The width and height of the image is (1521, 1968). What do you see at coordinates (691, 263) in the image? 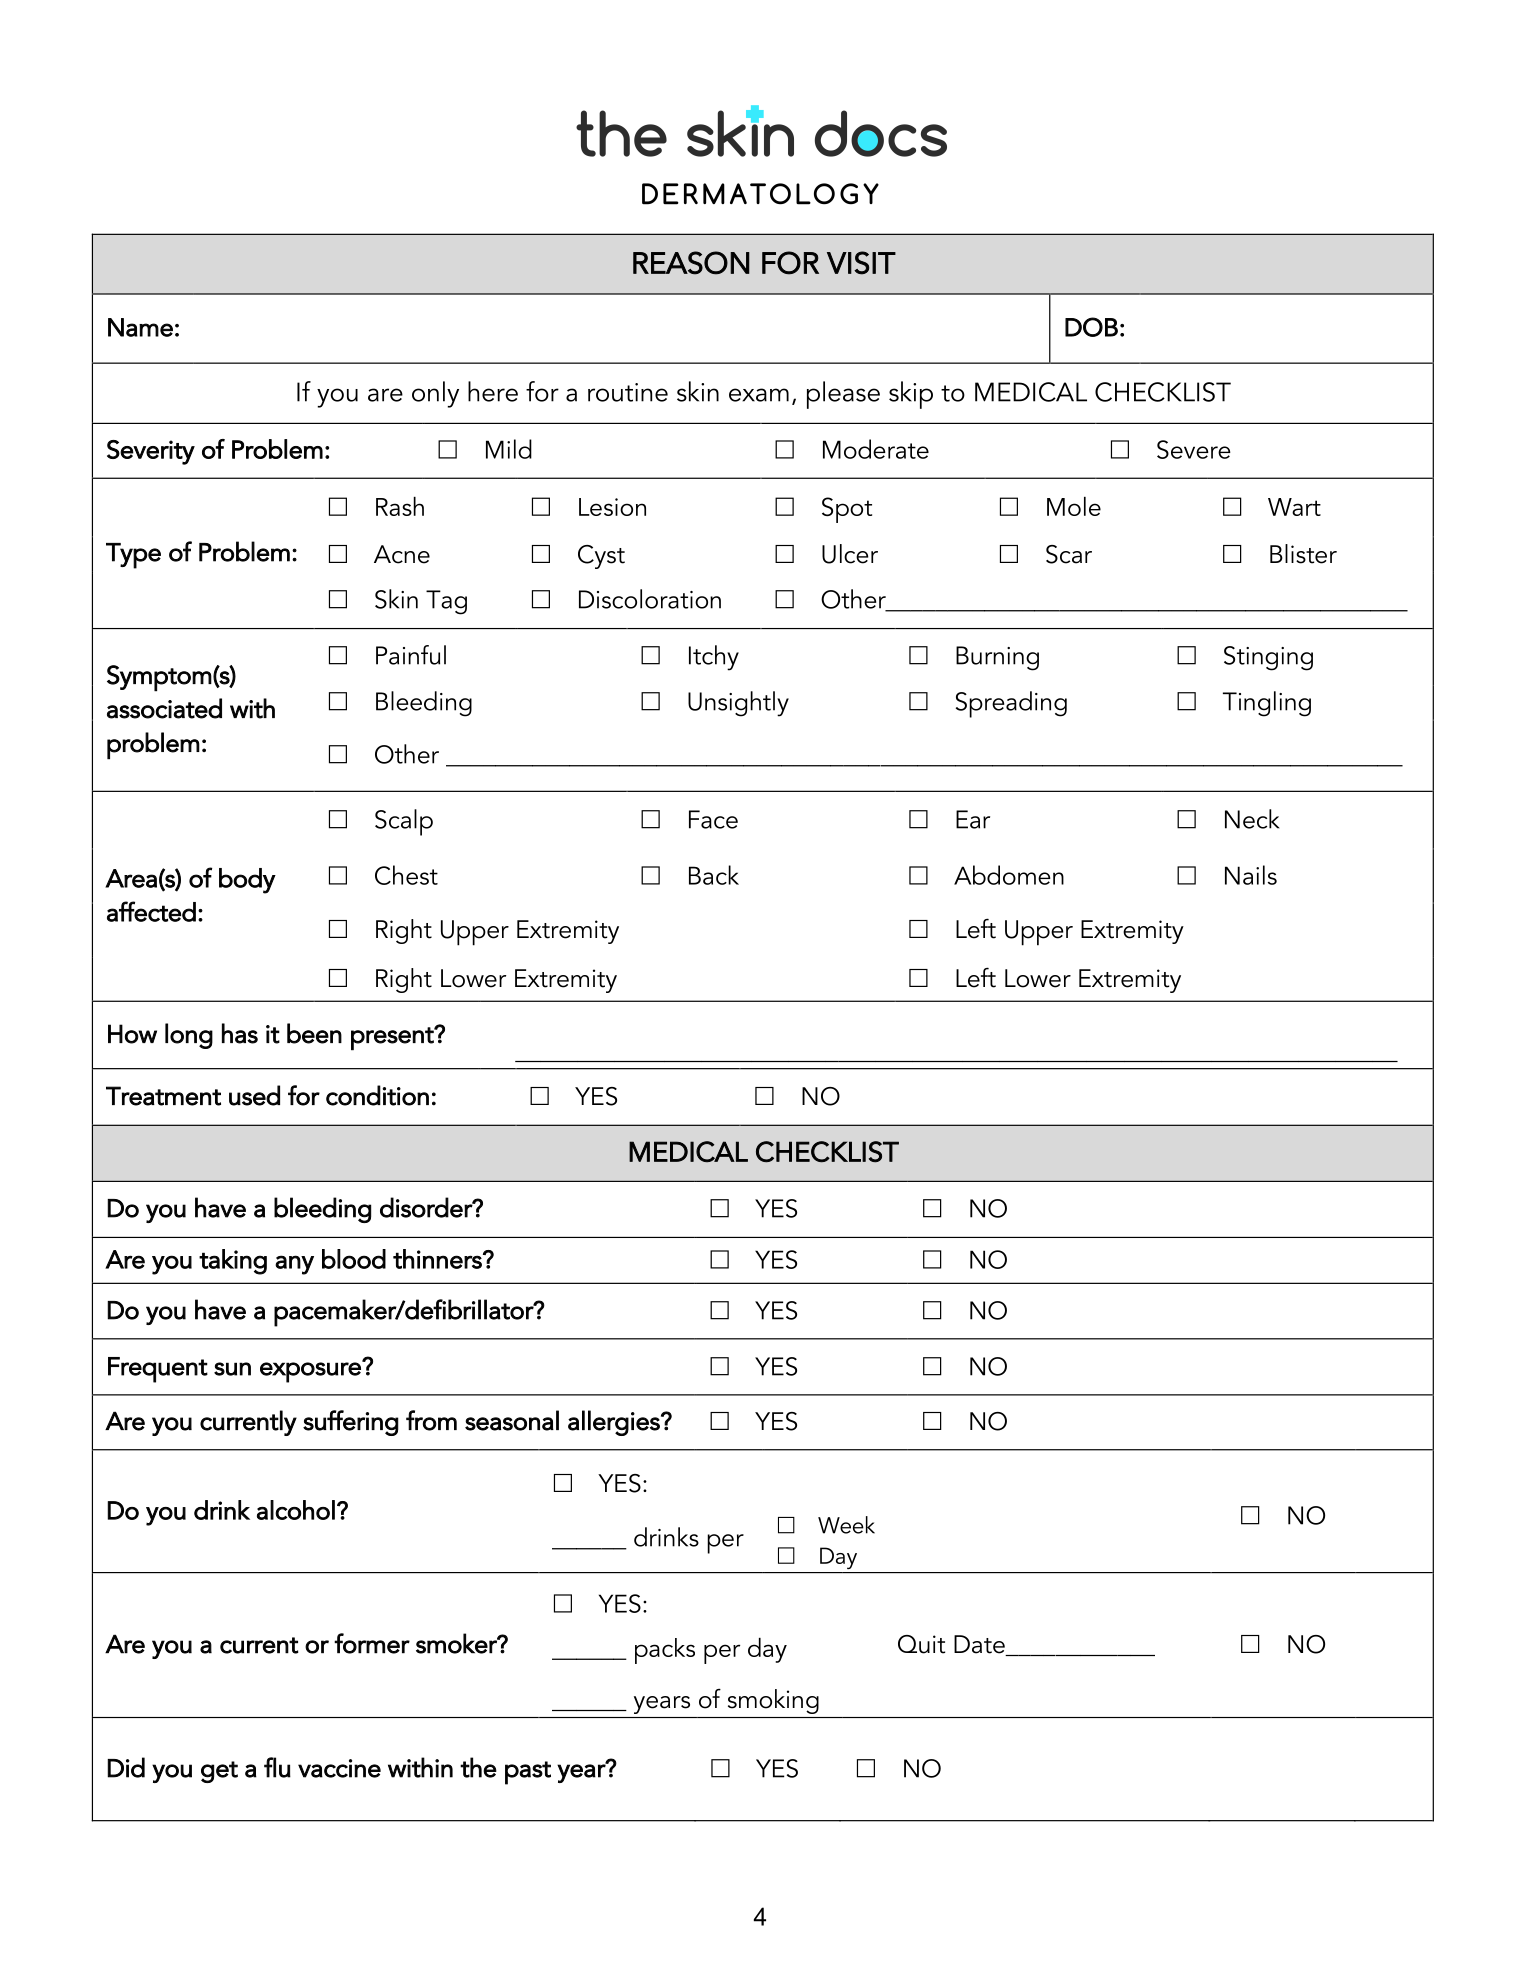
I see `REASON` at bounding box center [691, 263].
